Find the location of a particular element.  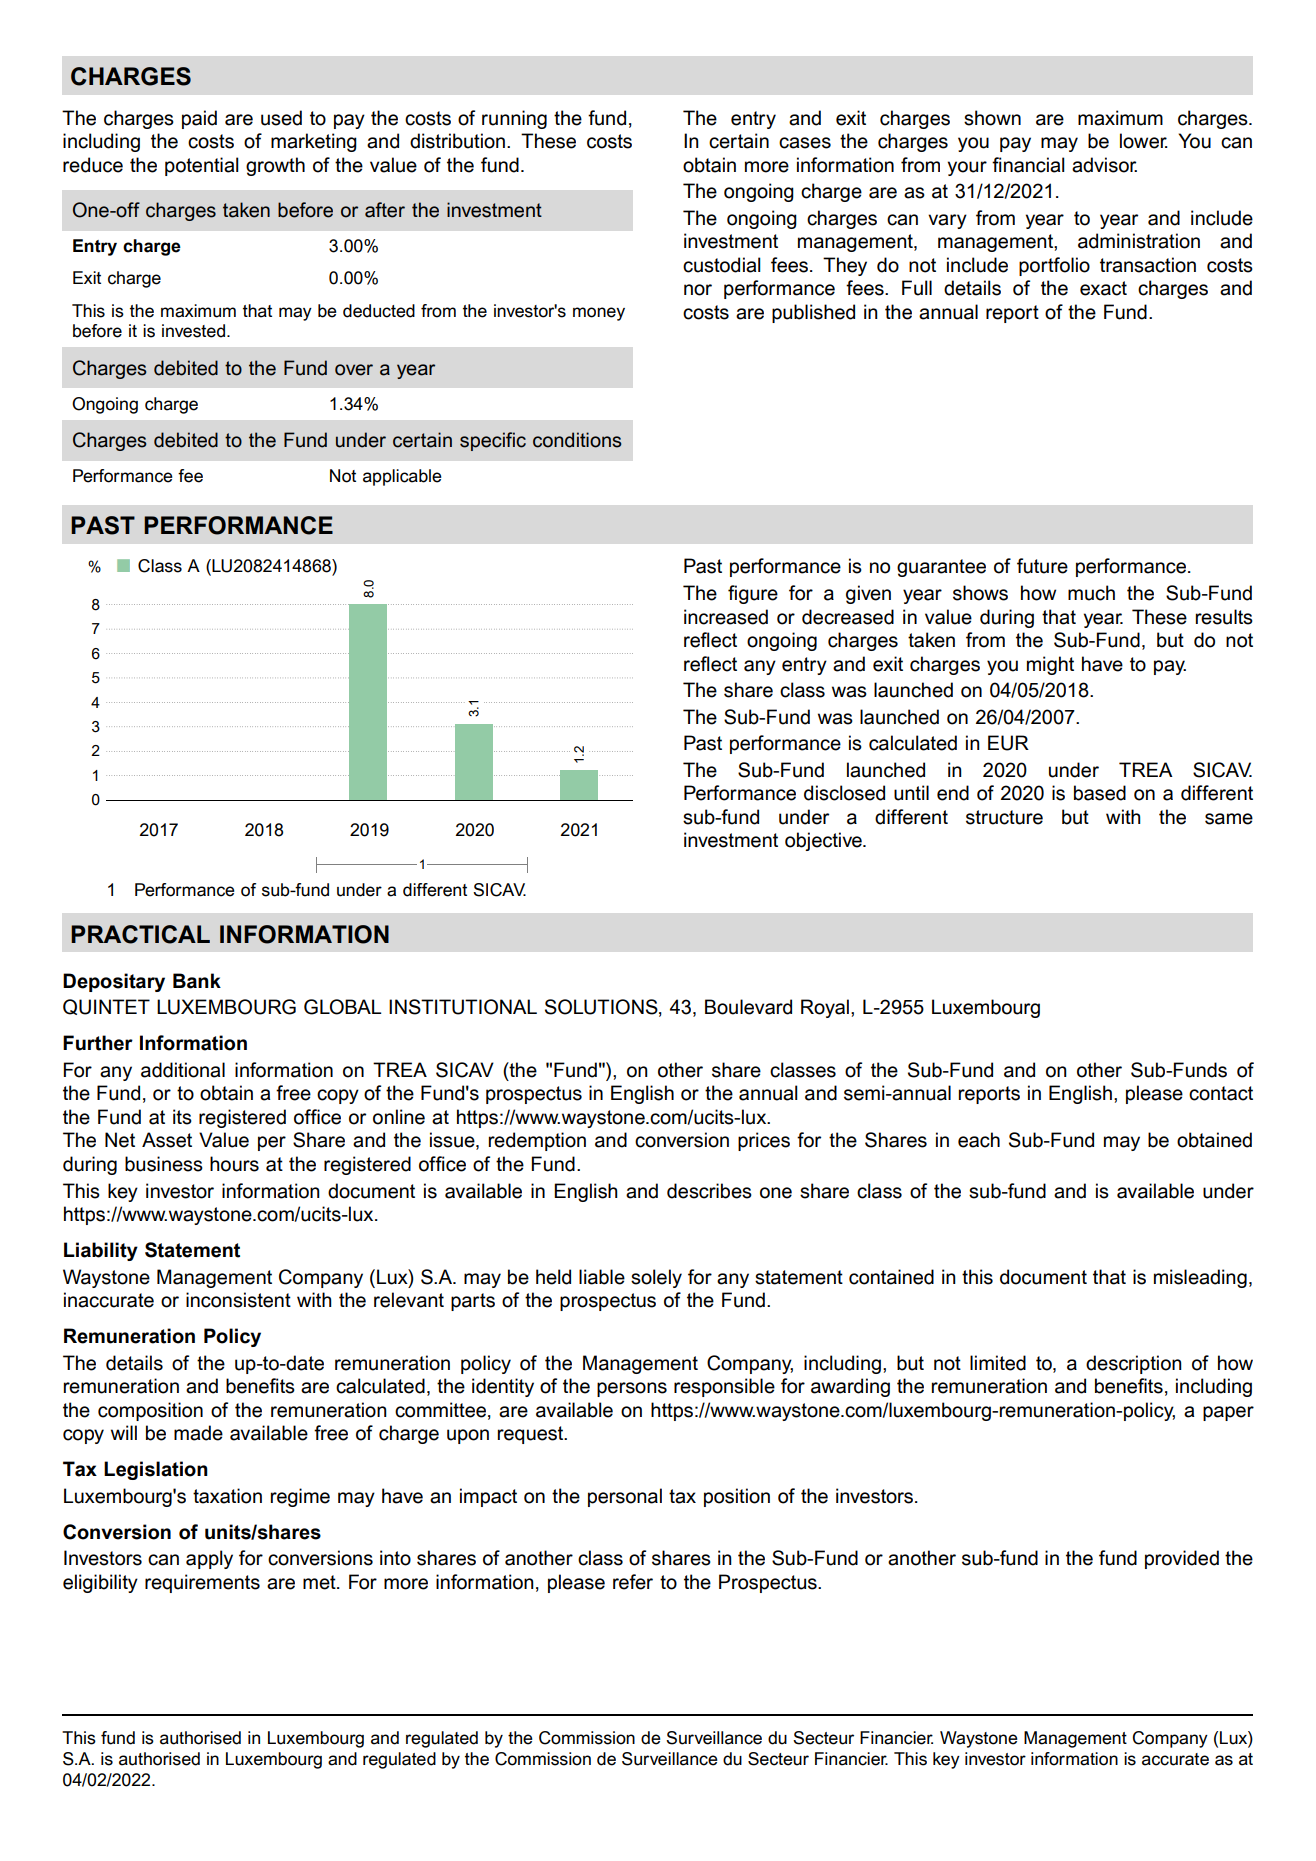

additional is located at coordinates (183, 1070).
